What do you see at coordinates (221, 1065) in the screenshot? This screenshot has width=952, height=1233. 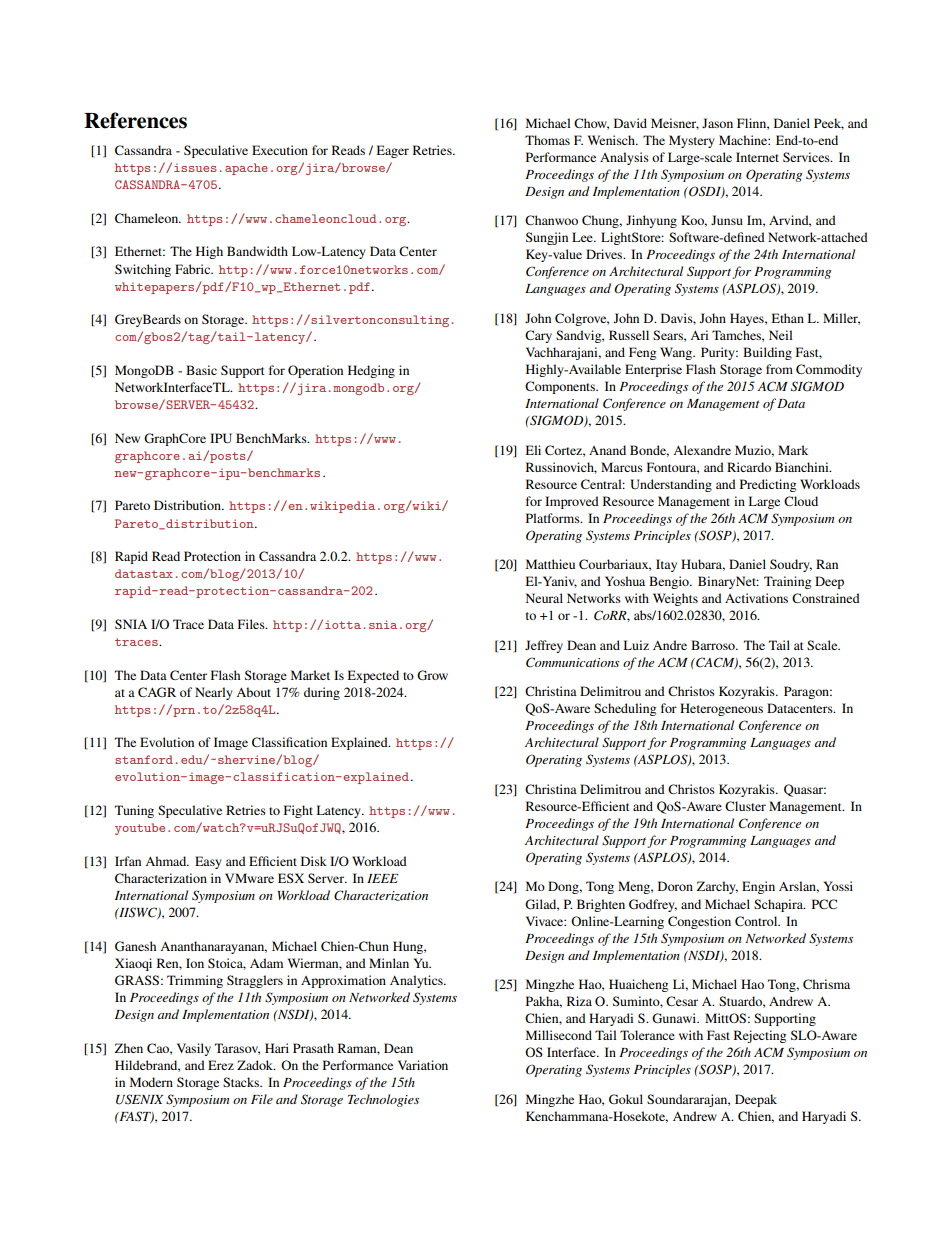 I see `Erez` at bounding box center [221, 1065].
